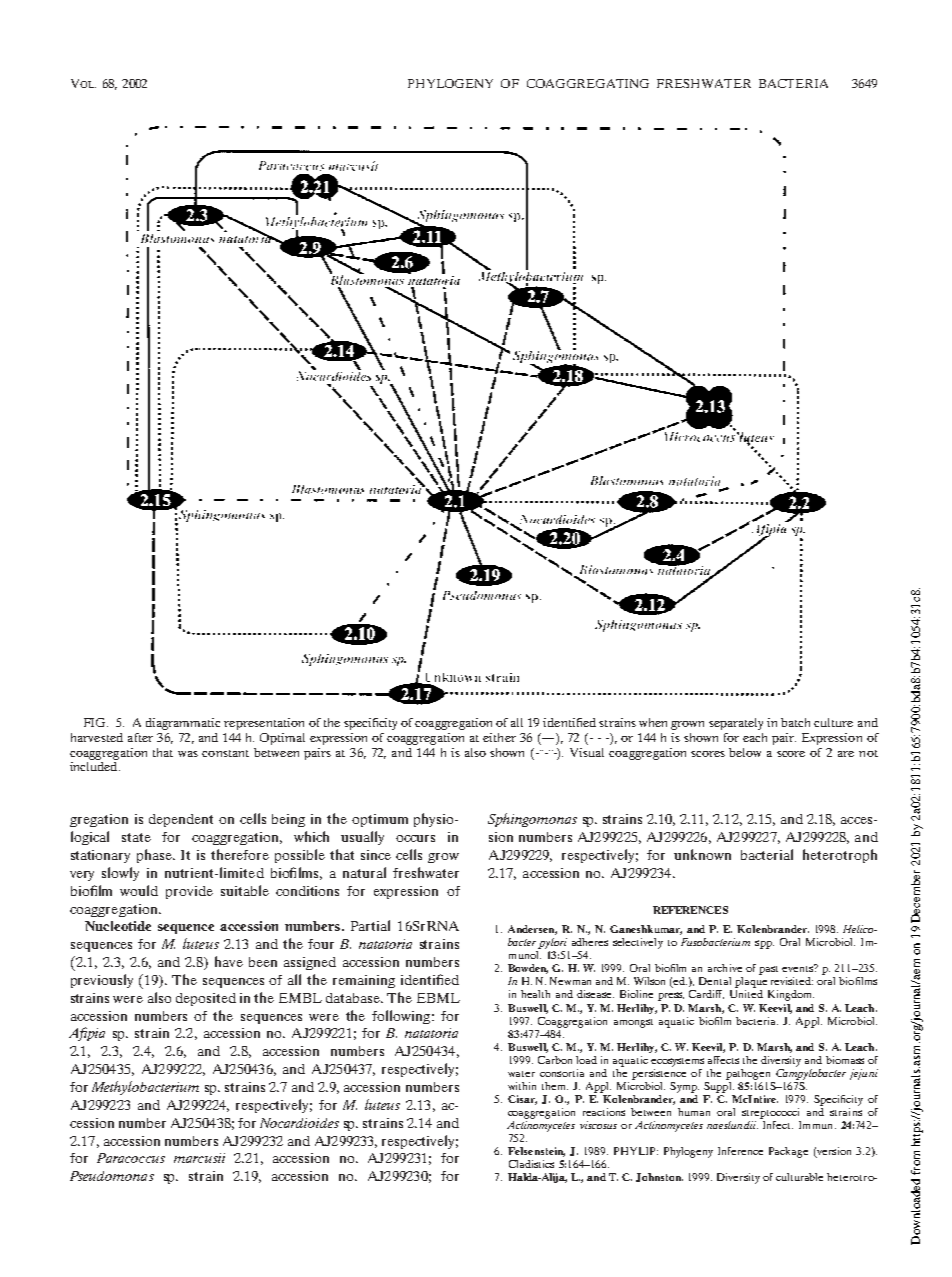 The image size is (952, 1277). Describe the element at coordinates (499, 737) in the screenshot. I see `either` at that location.
